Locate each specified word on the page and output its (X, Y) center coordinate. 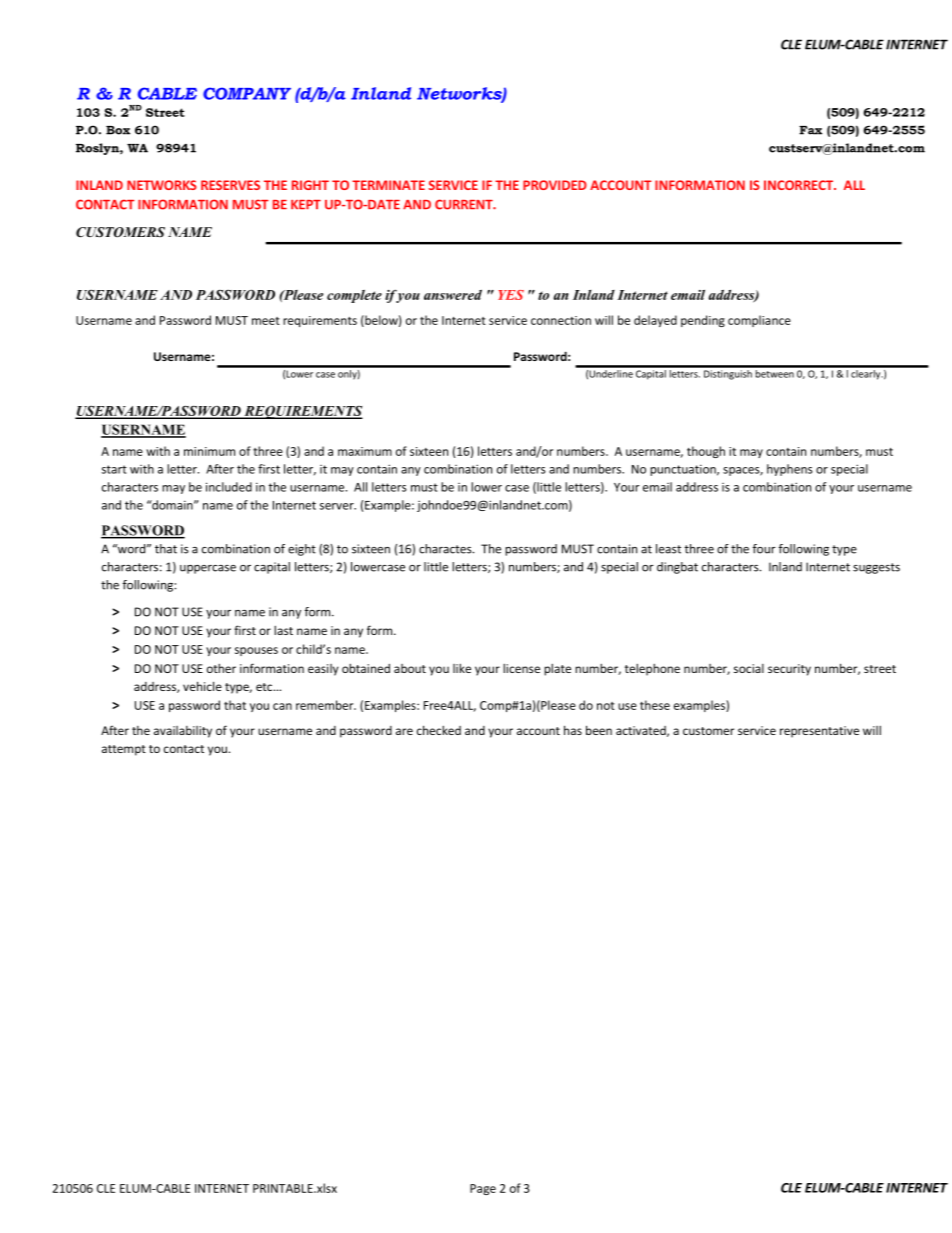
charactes (446, 549)
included (229, 487)
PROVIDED (555, 185)
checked (439, 730)
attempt (124, 750)
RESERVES (230, 185)
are (404, 731)
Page (483, 1189)
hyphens (790, 470)
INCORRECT (799, 185)
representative (819, 732)
